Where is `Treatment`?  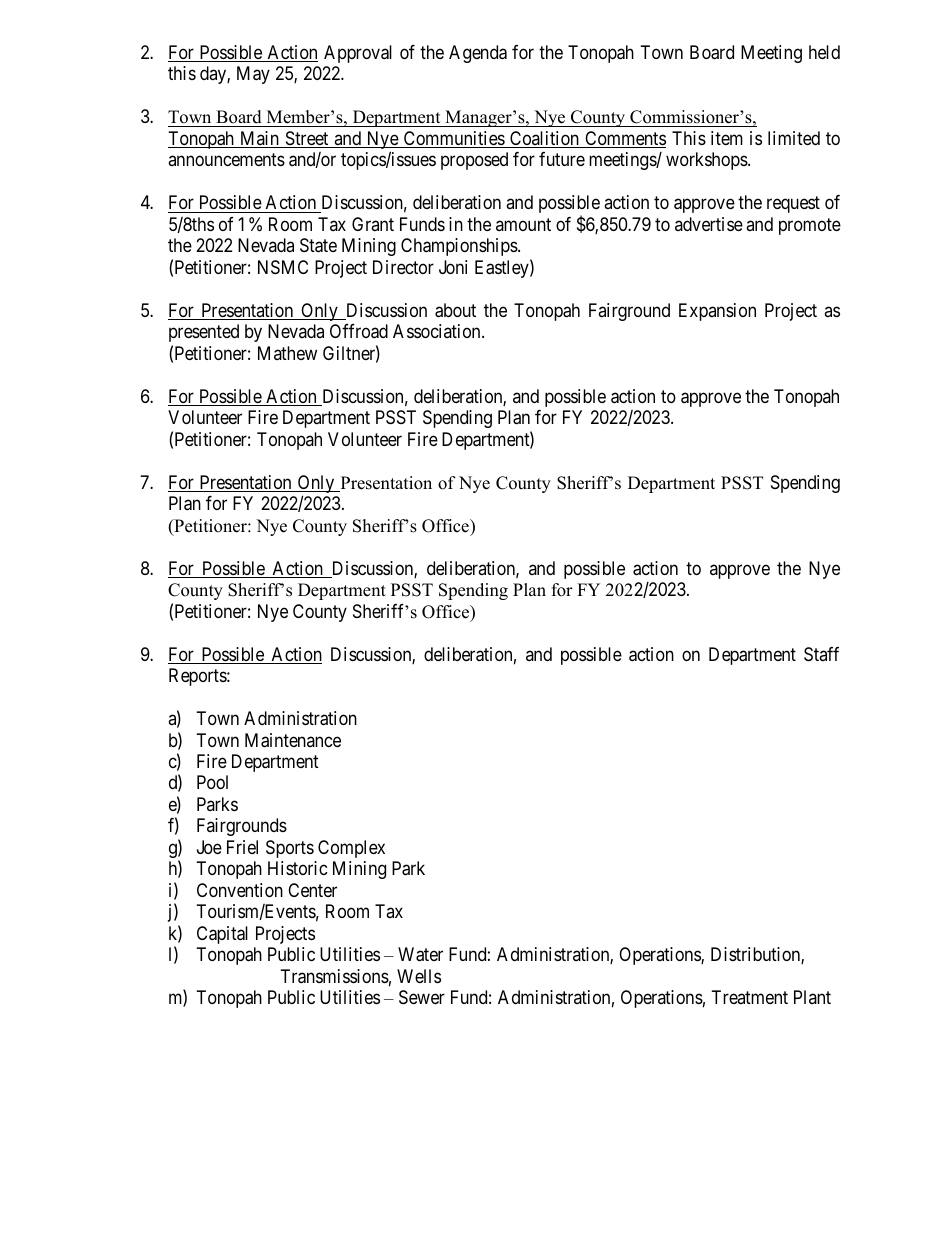 Treatment is located at coordinates (750, 997).
